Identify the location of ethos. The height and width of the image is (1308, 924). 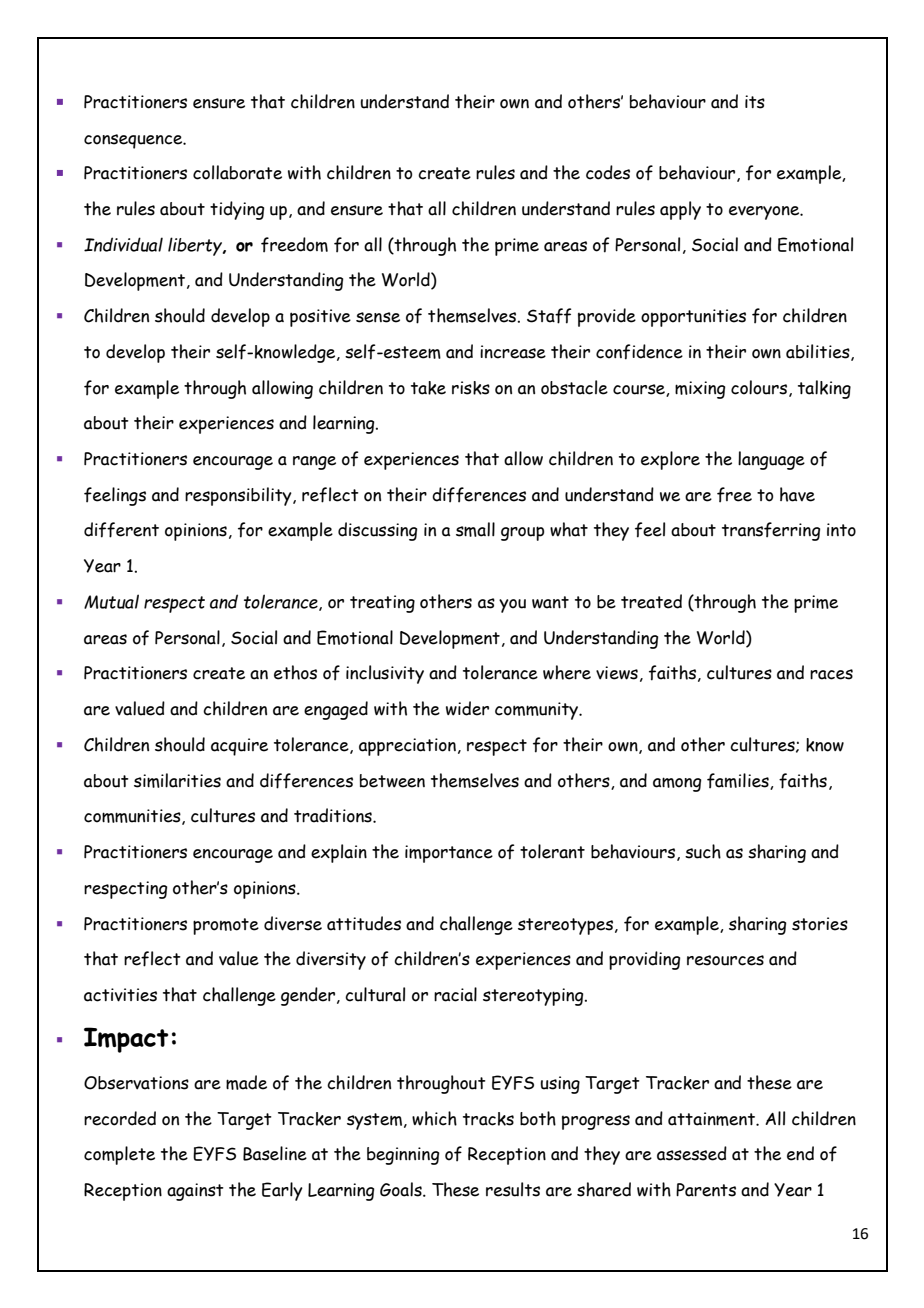
(295, 672).
